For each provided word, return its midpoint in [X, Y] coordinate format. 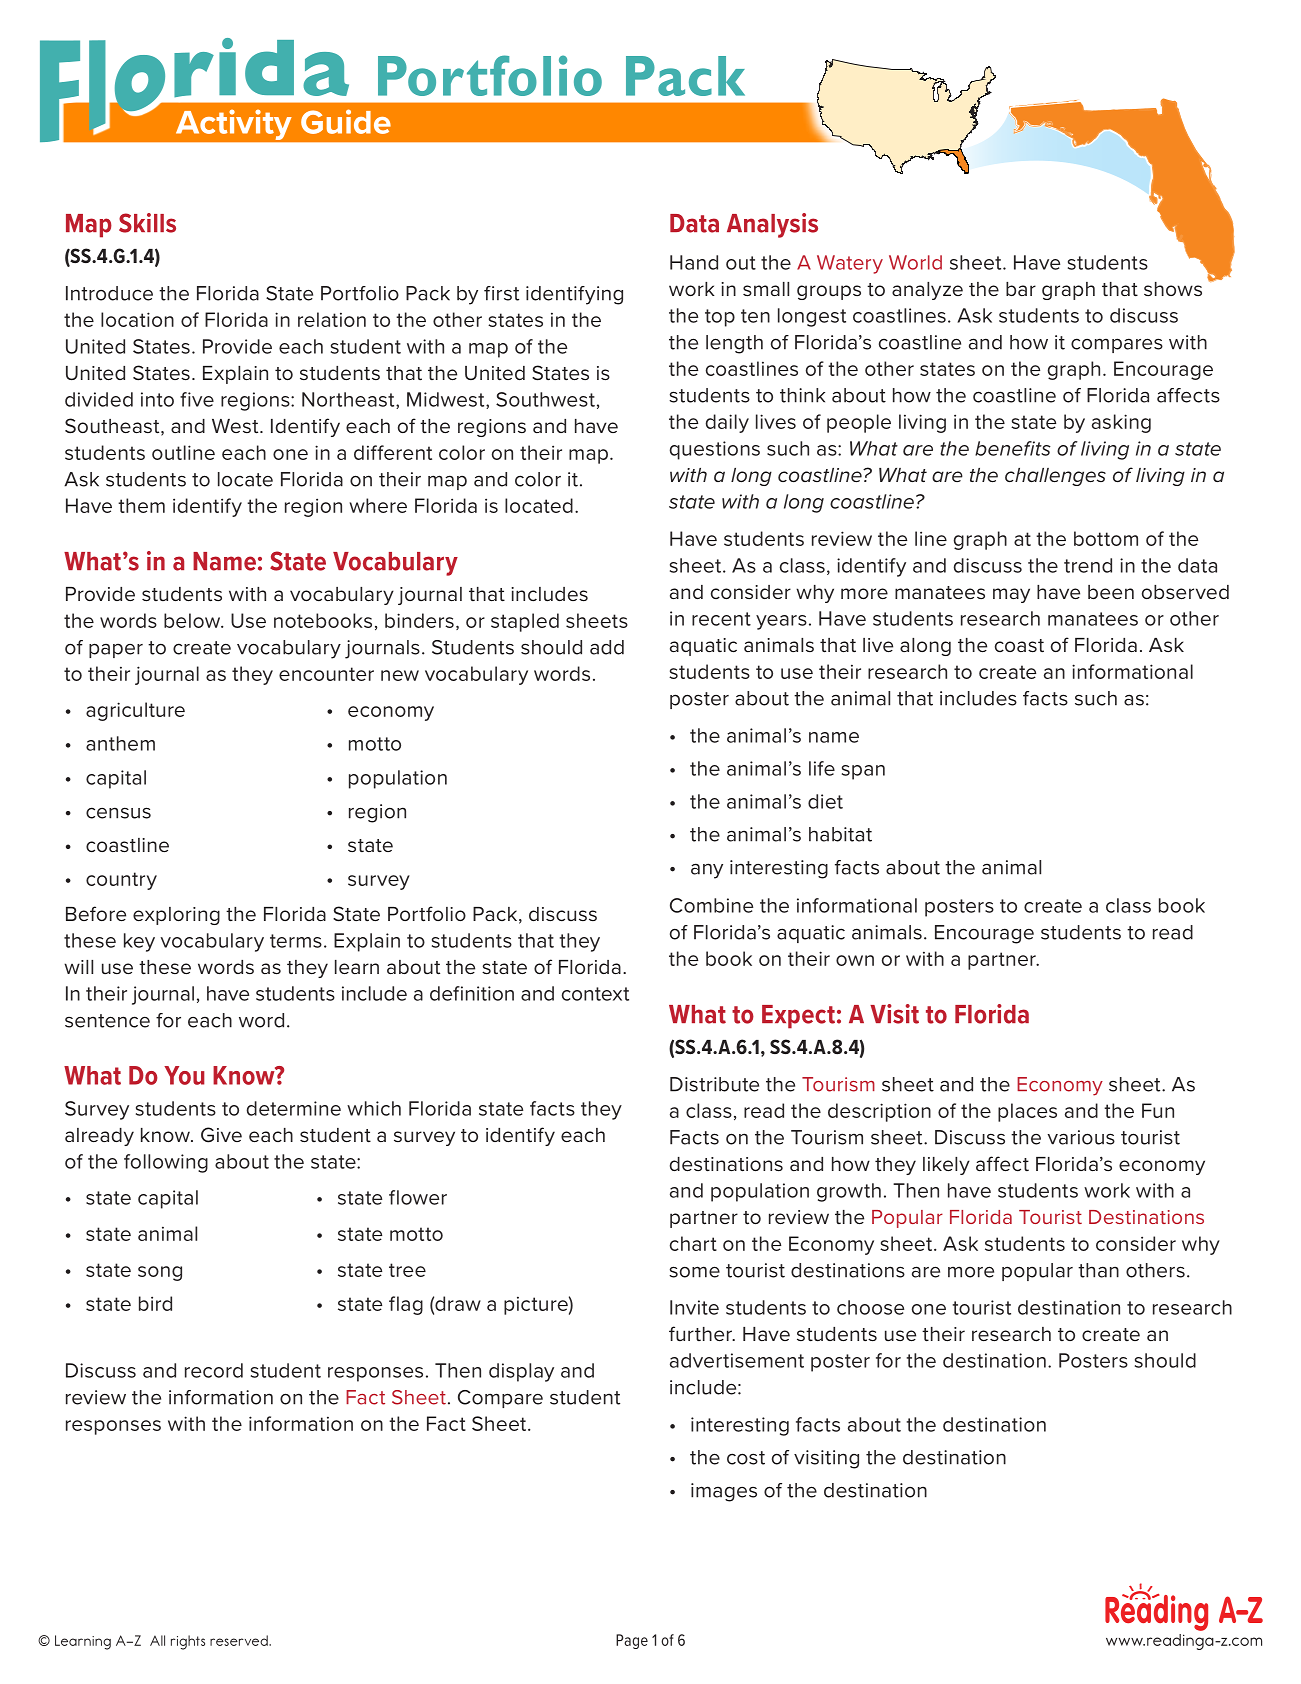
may [1011, 595]
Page [632, 1641]
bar [1021, 289]
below [193, 620]
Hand [694, 262]
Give [221, 1135]
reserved [240, 1640]
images [724, 1492]
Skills [147, 223]
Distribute [714, 1084]
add [607, 647]
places [1027, 1112]
